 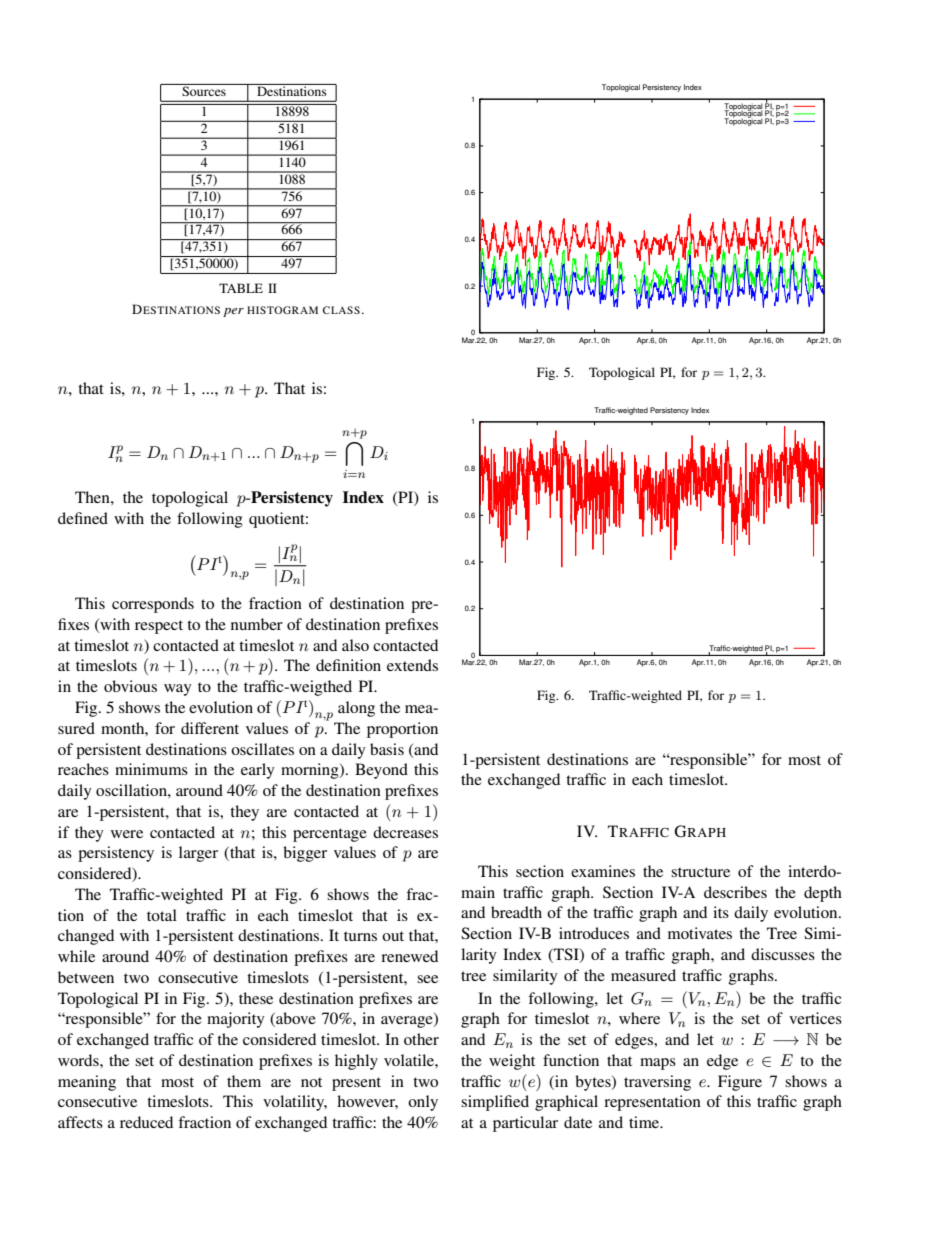 What do you see at coordinates (153, 605) in the screenshot?
I see `corresponds` at bounding box center [153, 605].
